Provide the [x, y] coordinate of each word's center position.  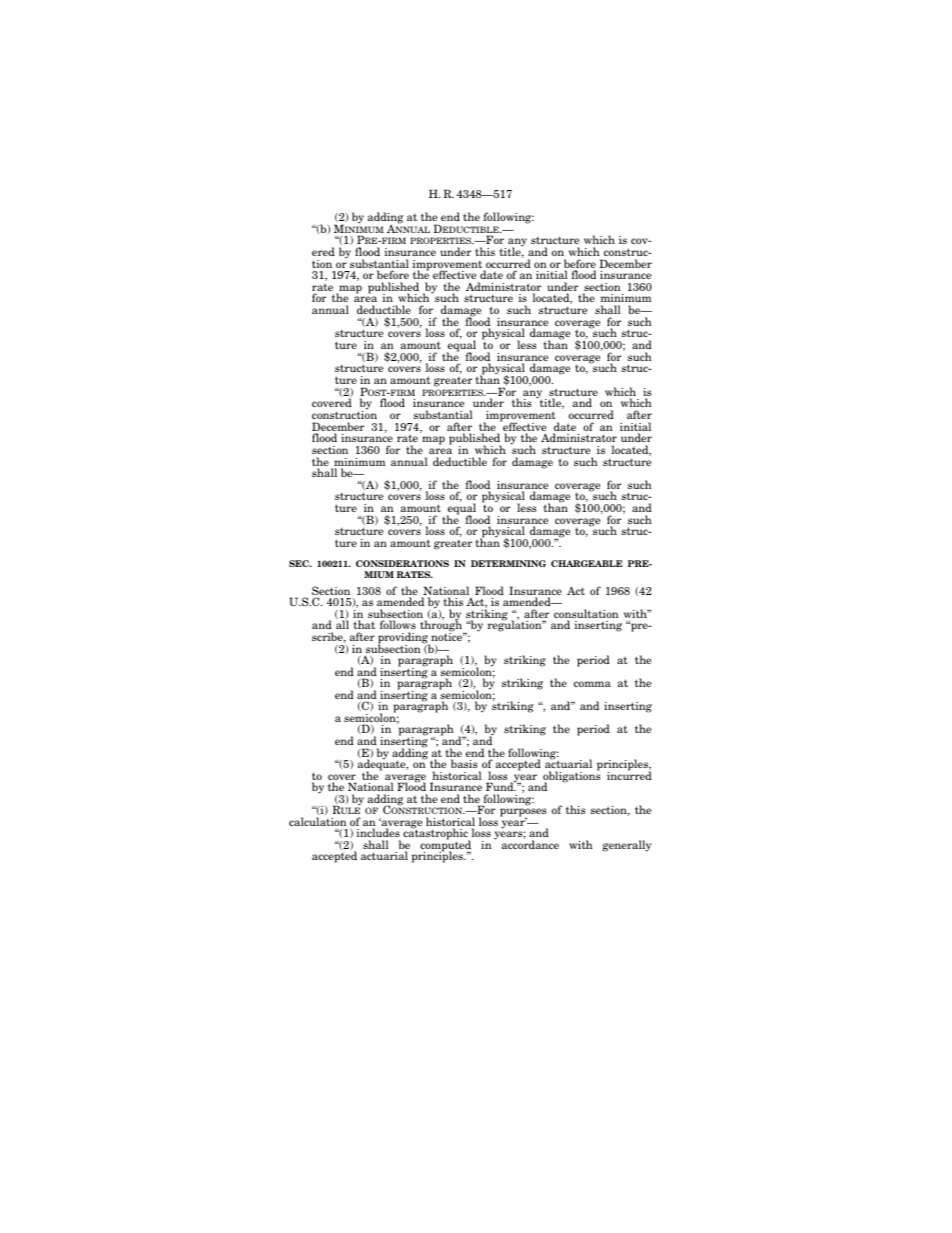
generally [627, 846]
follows [398, 626]
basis [464, 763]
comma [592, 684]
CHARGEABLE [586, 563]
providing [404, 639]
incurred [629, 774]
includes [378, 832]
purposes [523, 813]
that [364, 626]
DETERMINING [508, 563]
